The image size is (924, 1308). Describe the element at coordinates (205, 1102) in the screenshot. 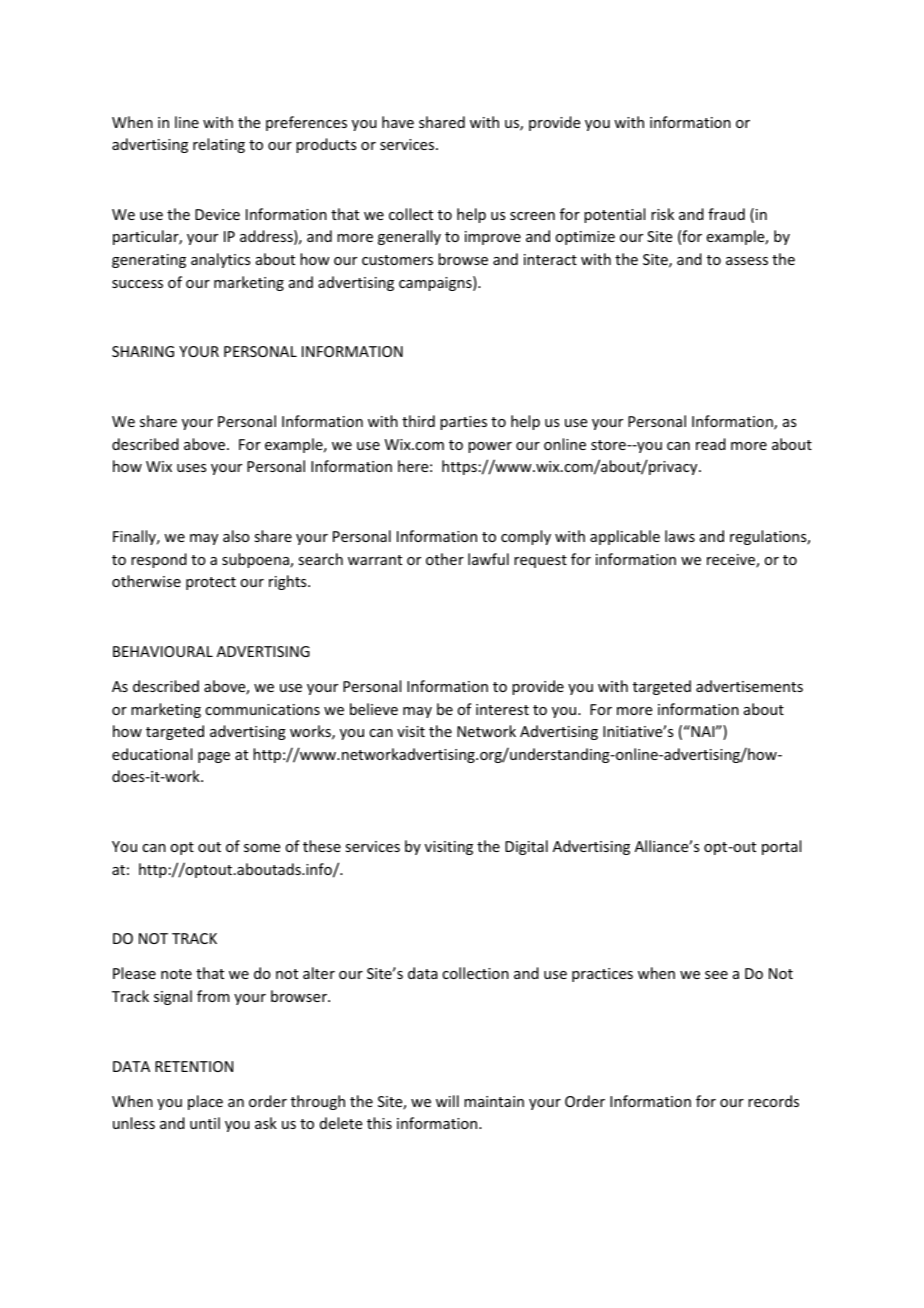

I see `place` at that location.
